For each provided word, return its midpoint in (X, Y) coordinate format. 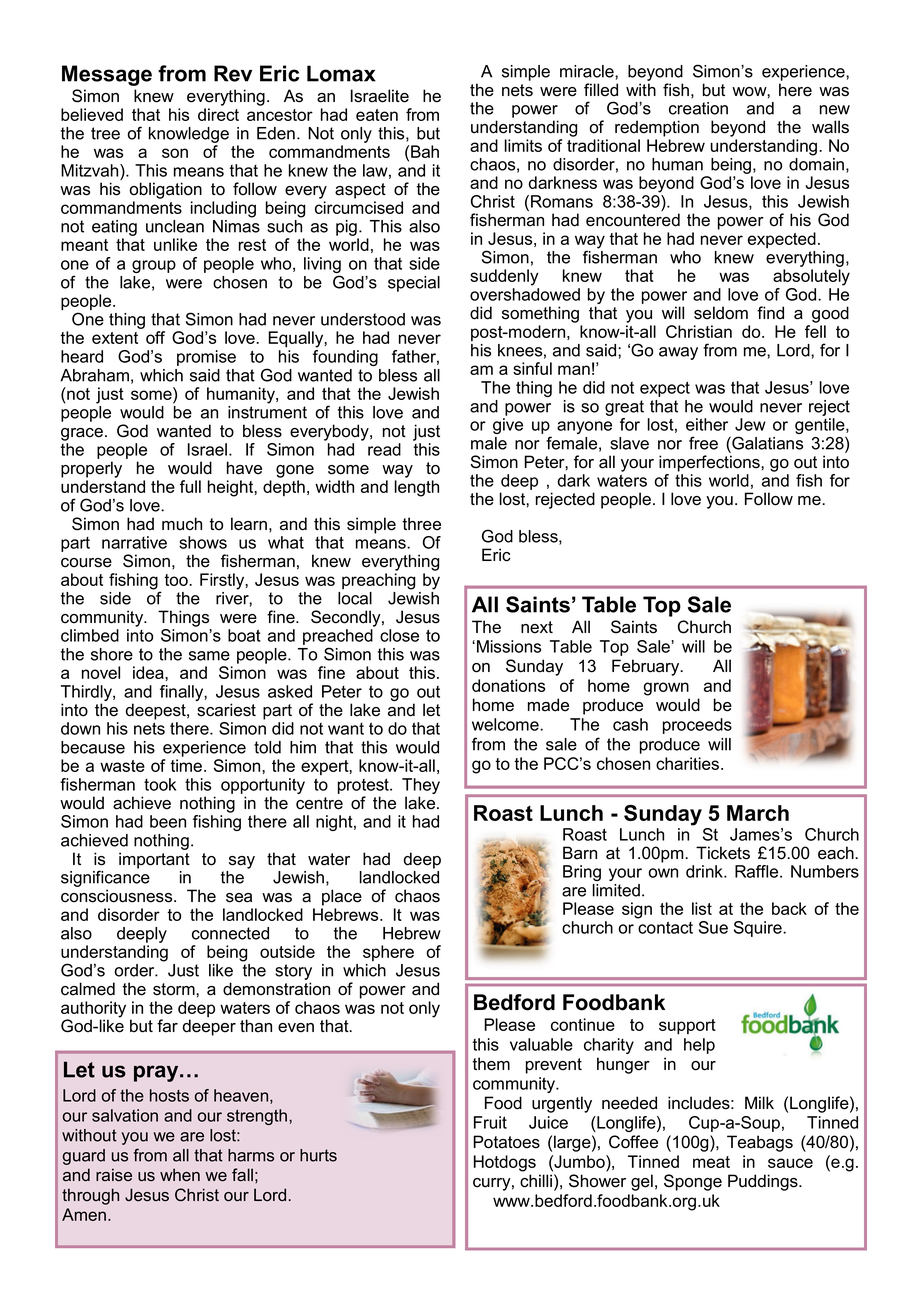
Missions (509, 646)
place (342, 897)
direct (218, 114)
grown (666, 689)
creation (698, 108)
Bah (425, 151)
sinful (532, 368)
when (180, 1175)
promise (206, 358)
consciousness (118, 896)
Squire (759, 929)
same (209, 656)
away (678, 353)
